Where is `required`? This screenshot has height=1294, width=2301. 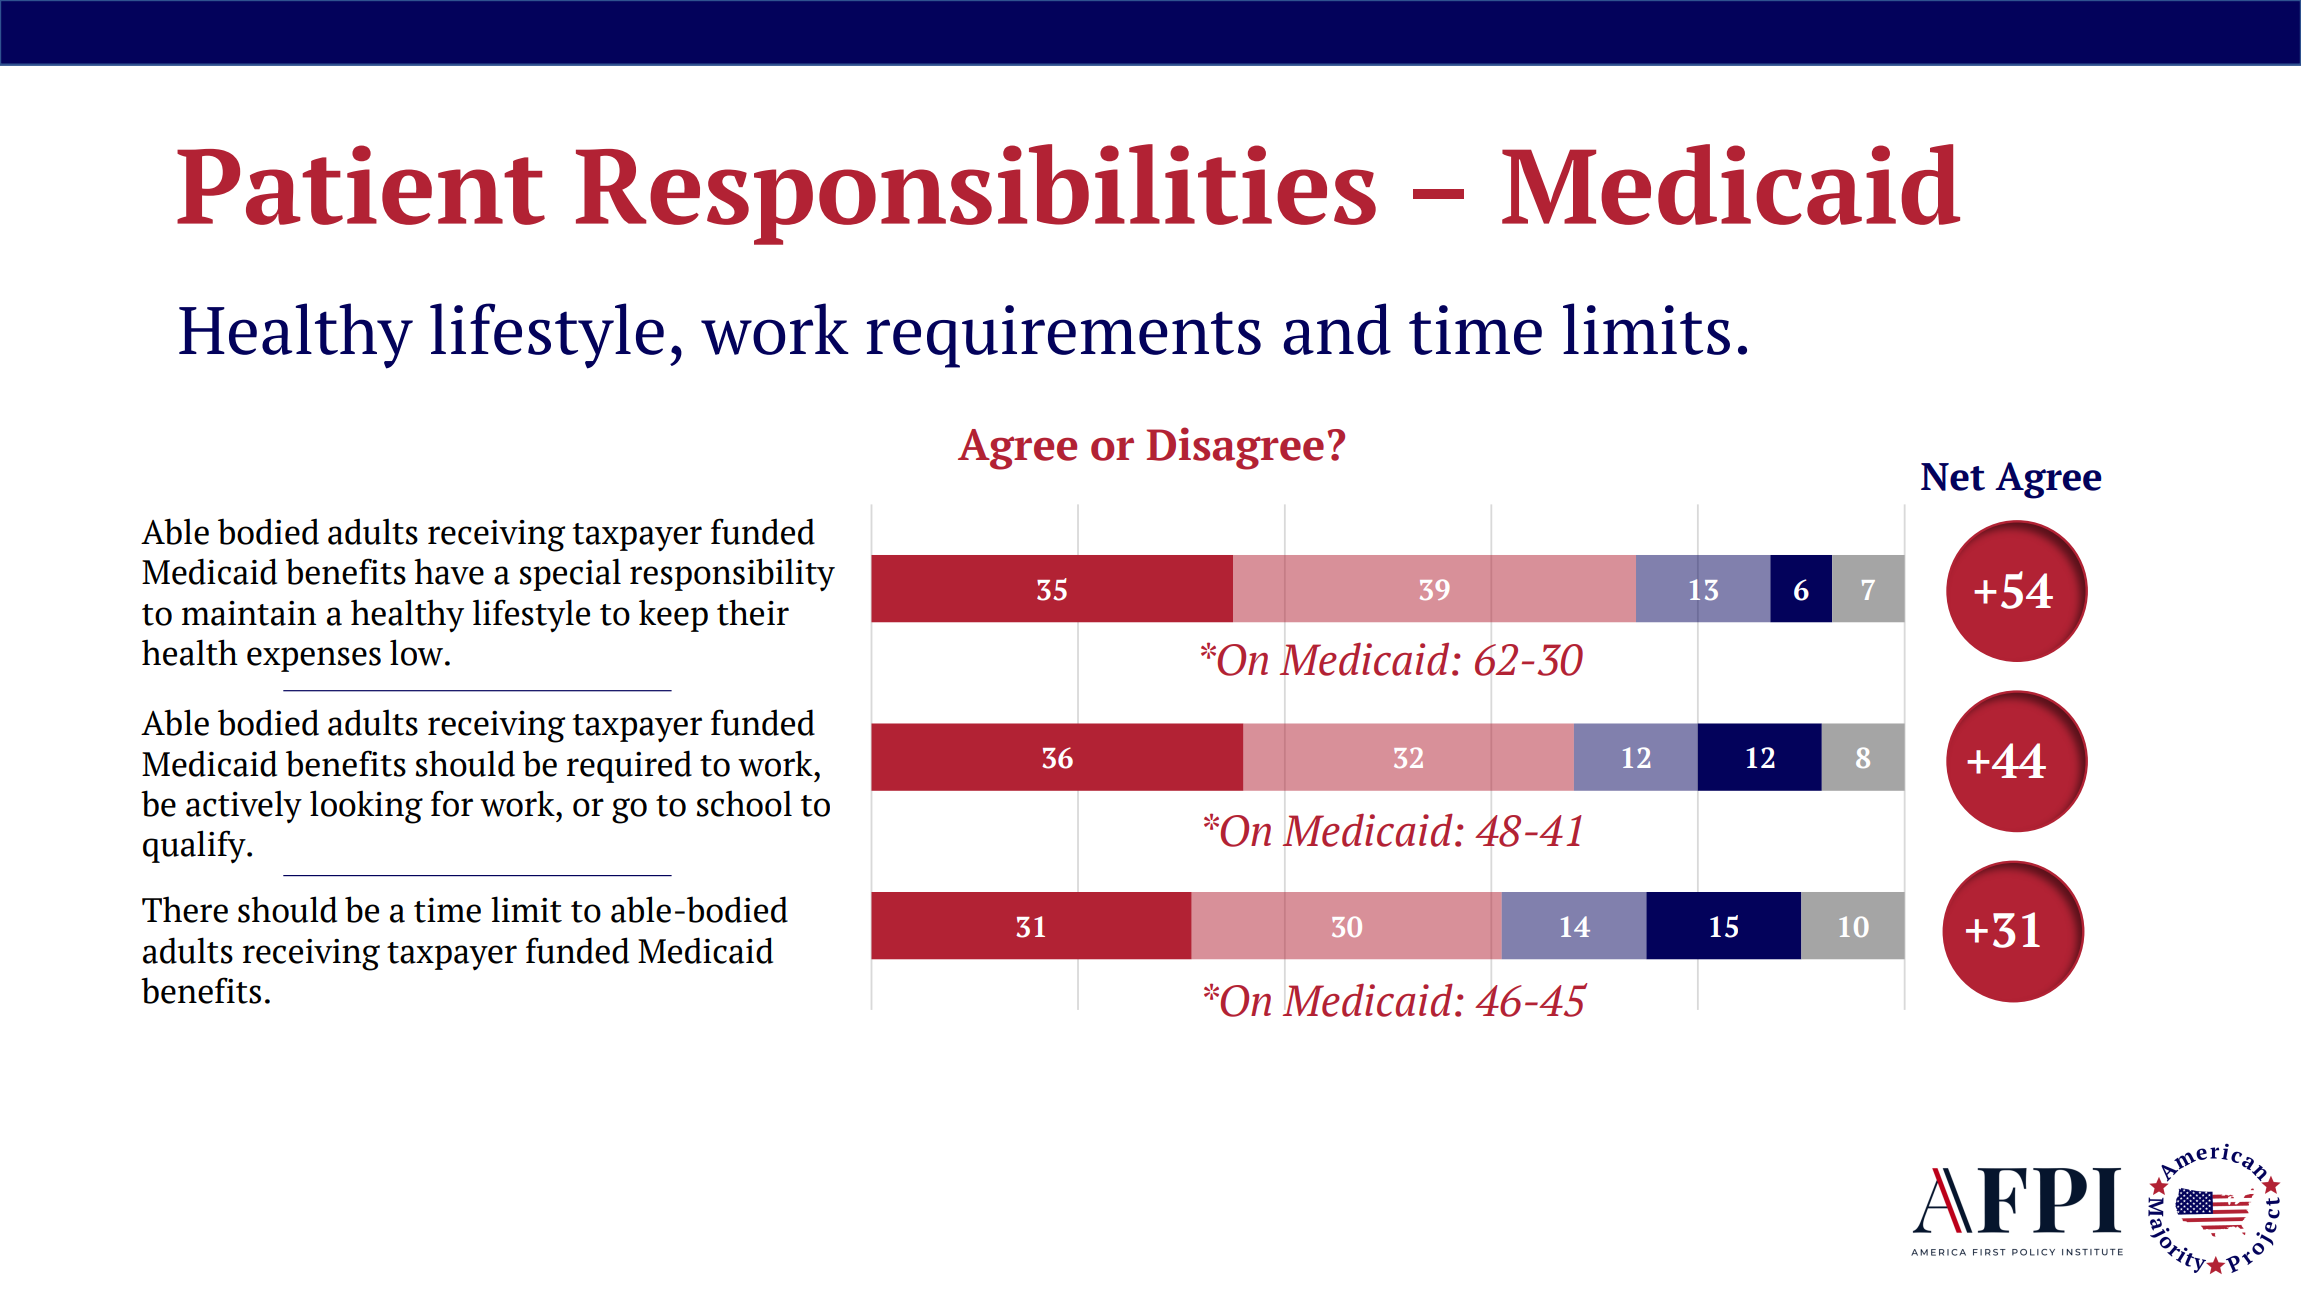 required is located at coordinates (629, 766).
